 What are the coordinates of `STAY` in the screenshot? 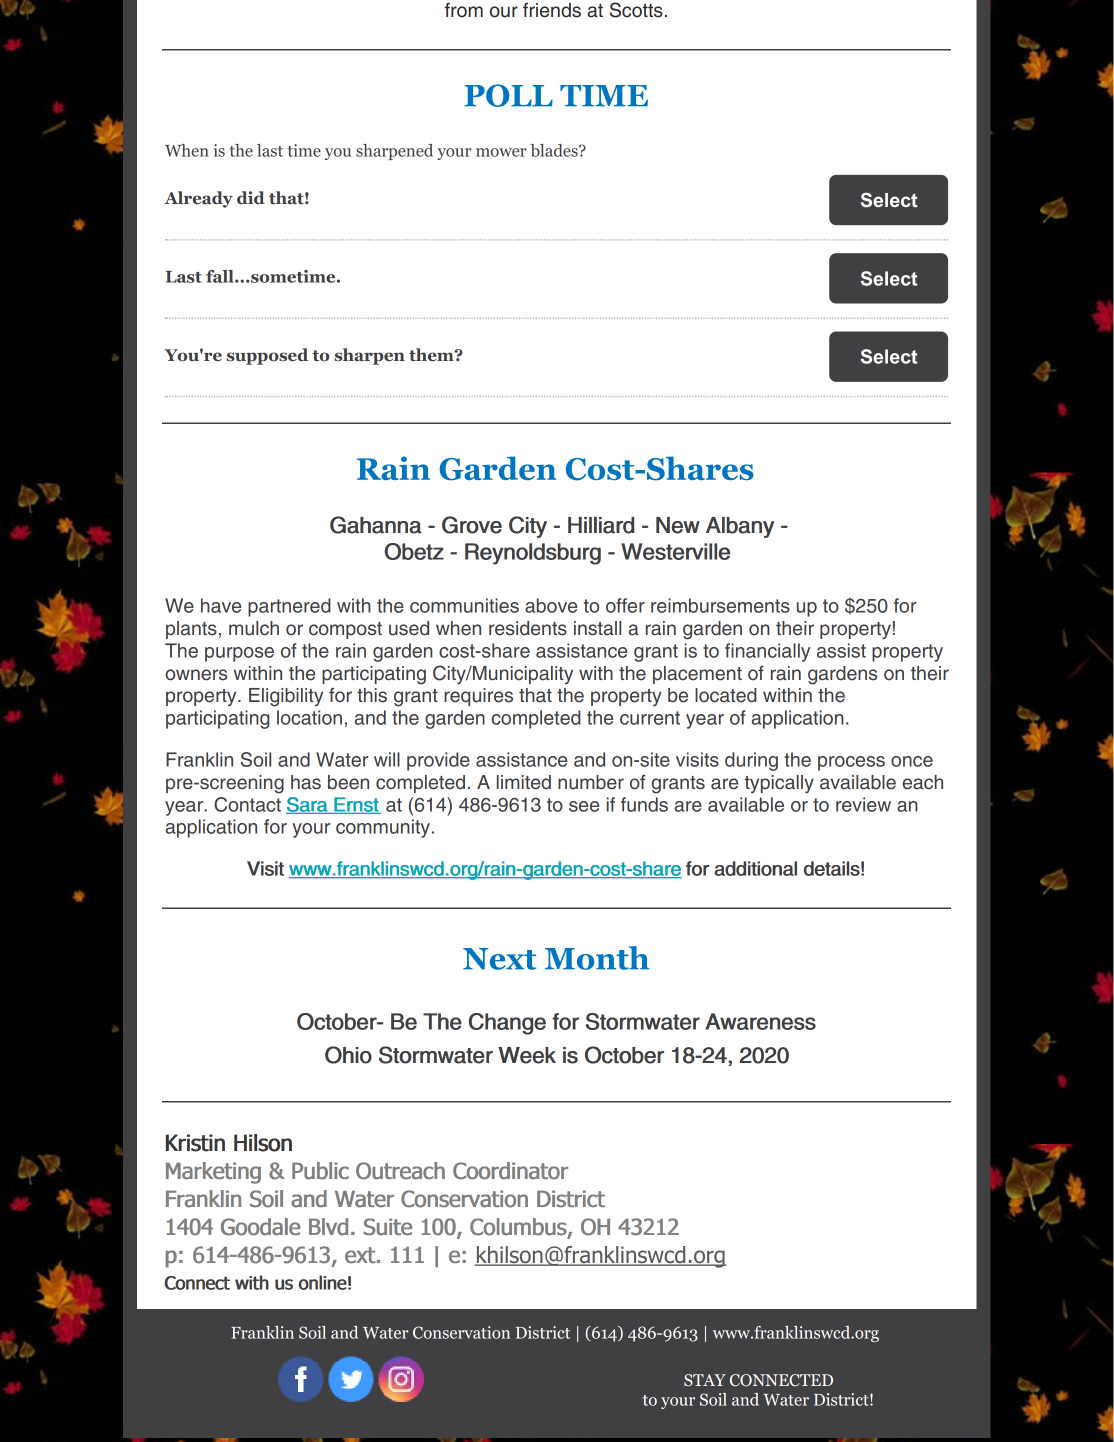 It's located at (705, 1380).
